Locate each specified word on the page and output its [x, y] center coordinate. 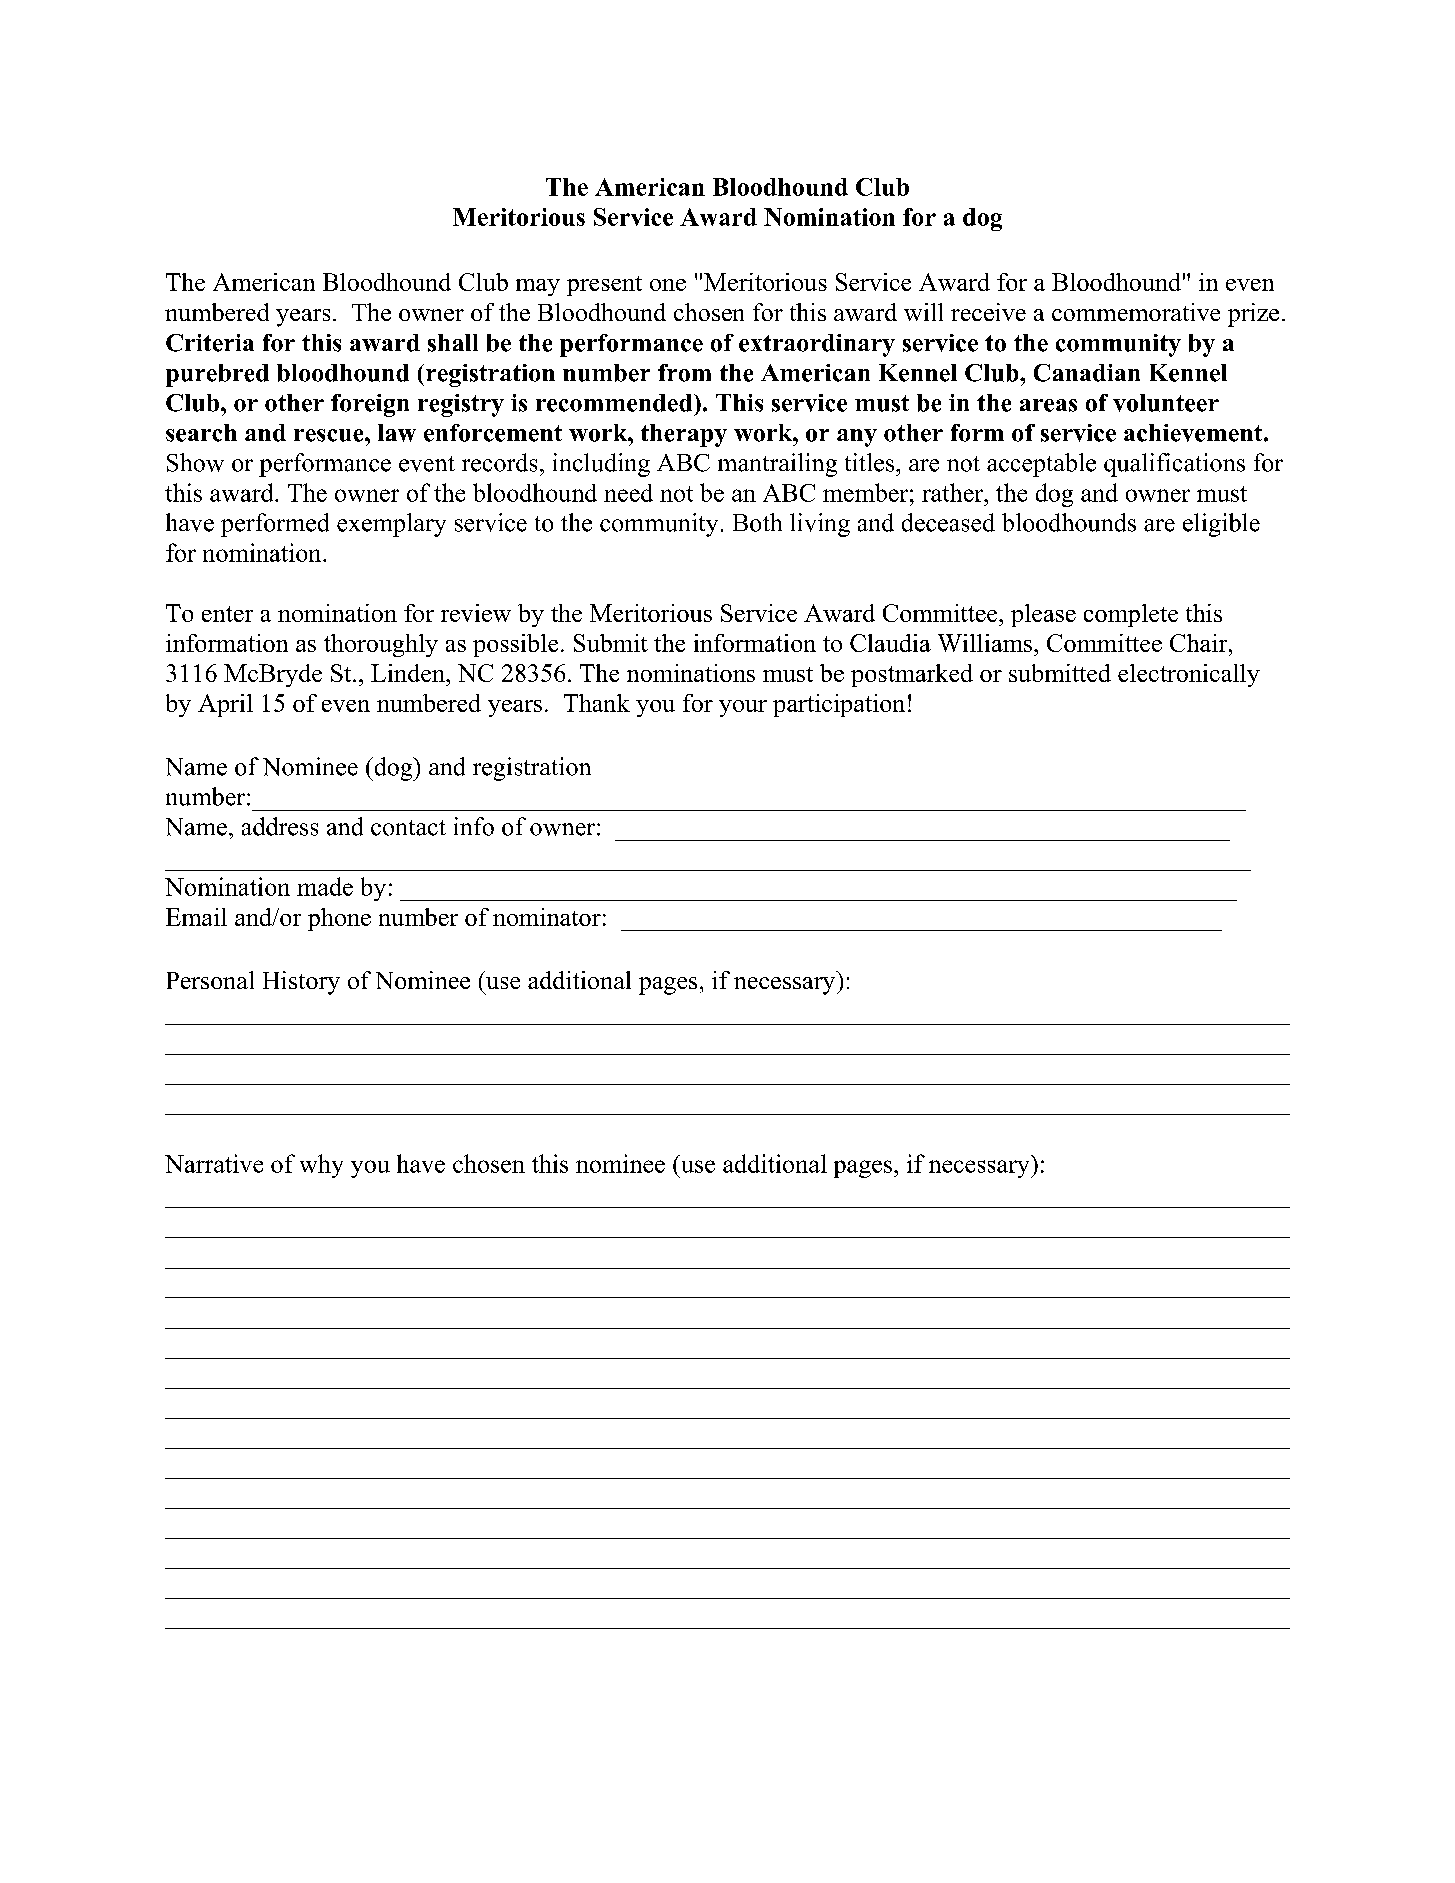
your [743, 708]
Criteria [210, 343]
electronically [1189, 675]
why [321, 1166]
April [225, 705]
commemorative [1136, 312]
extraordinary [817, 345]
